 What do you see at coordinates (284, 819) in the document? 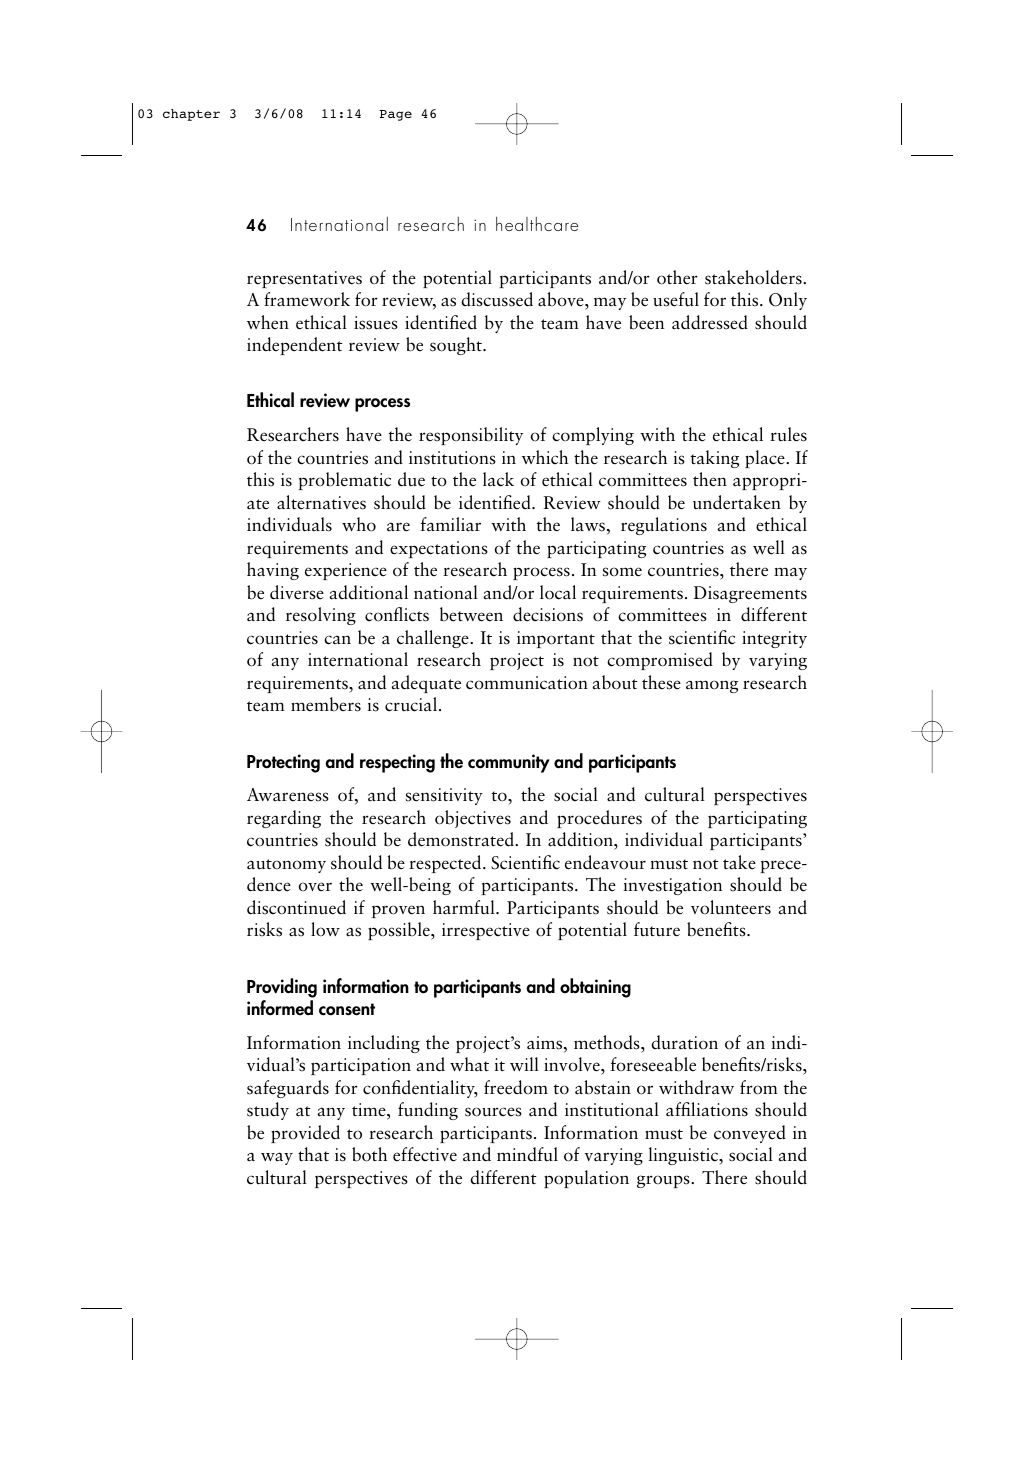
I see `regarding` at bounding box center [284, 819].
